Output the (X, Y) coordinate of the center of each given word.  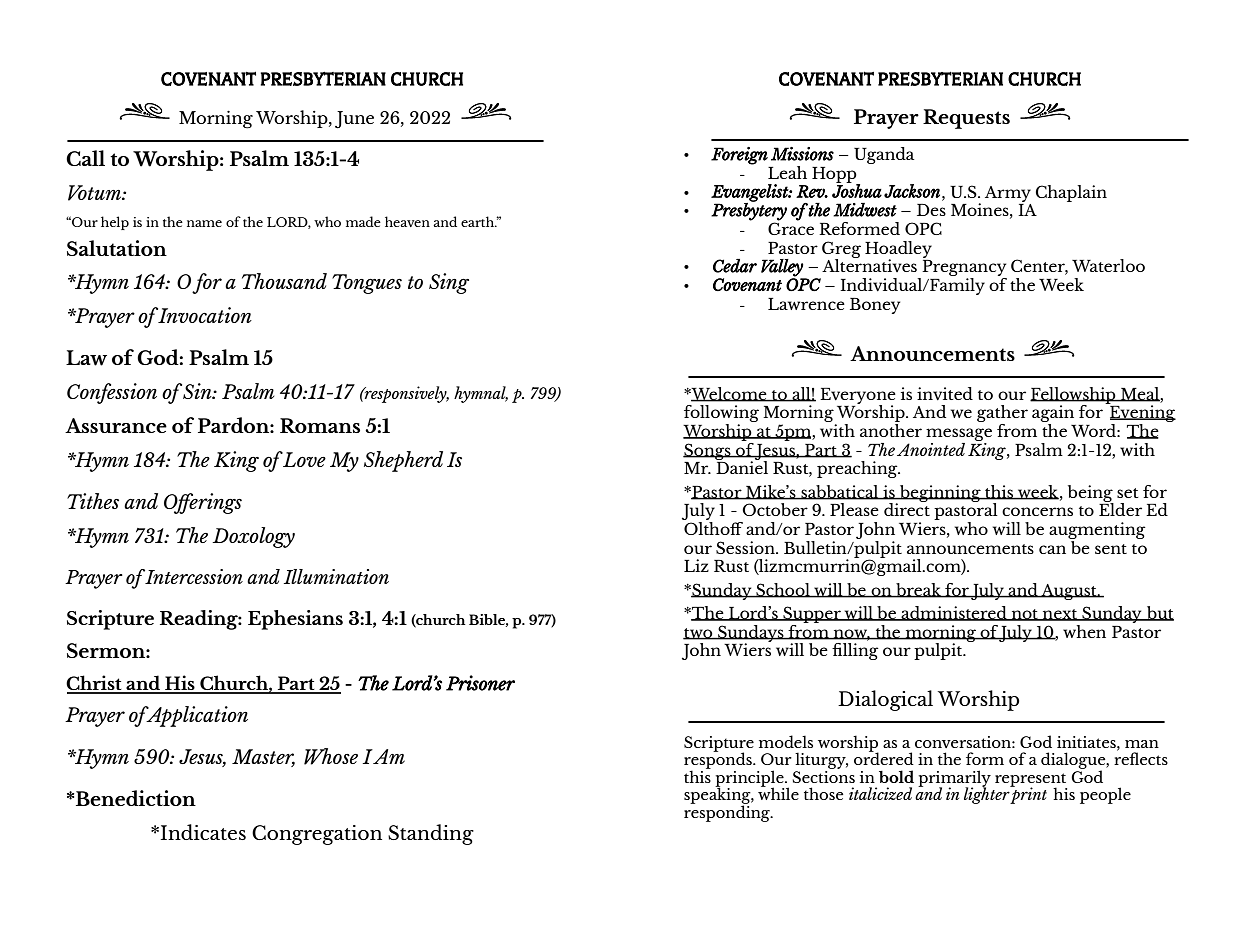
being (1091, 494)
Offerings (203, 503)
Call (85, 158)
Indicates (203, 832)
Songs (708, 451)
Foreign (739, 156)
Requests (966, 119)
